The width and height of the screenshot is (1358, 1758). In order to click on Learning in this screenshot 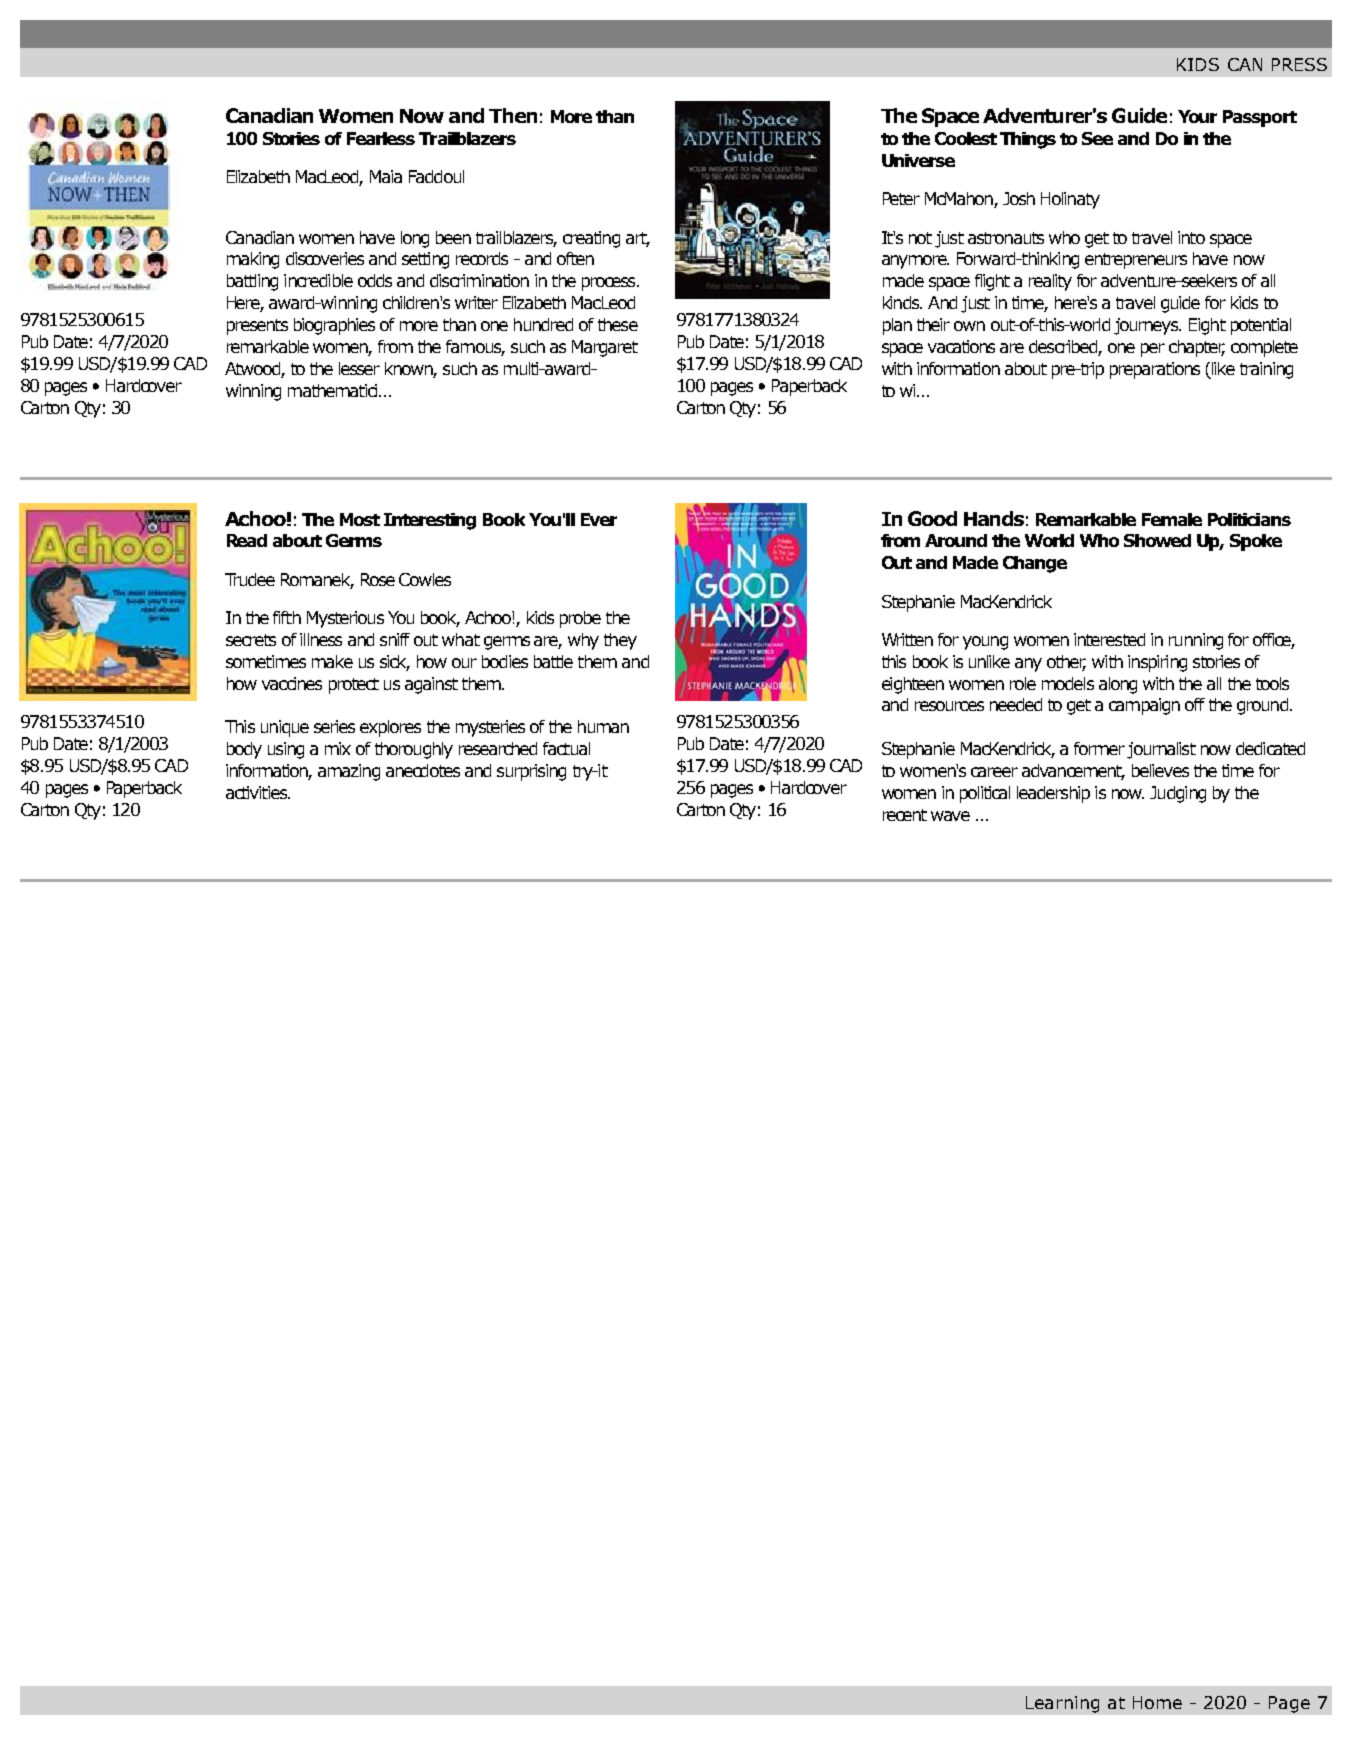, I will do `click(1062, 1704)`.
